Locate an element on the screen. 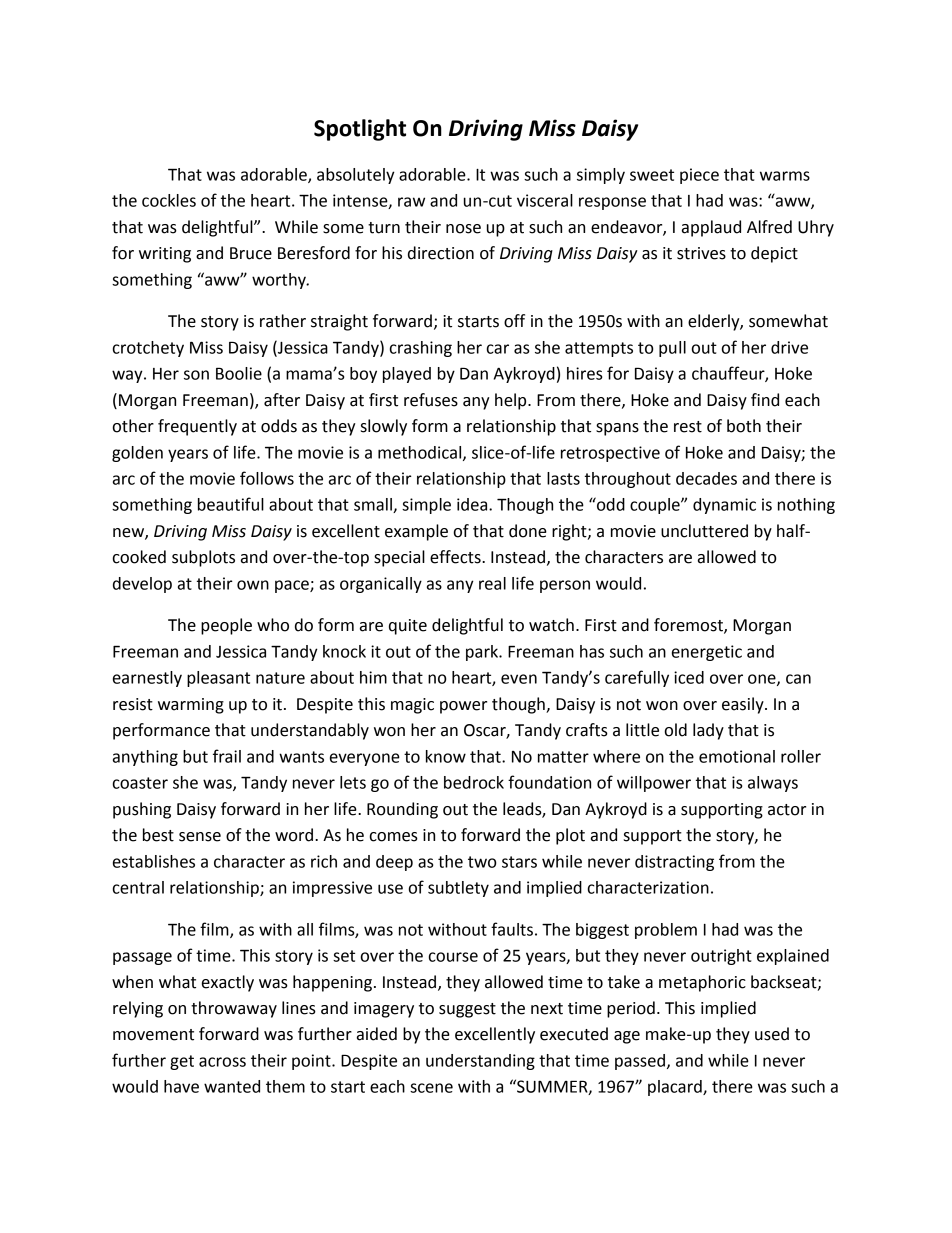 Image resolution: width=952 pixels, height=1233 pixels. used is located at coordinates (772, 1034).
